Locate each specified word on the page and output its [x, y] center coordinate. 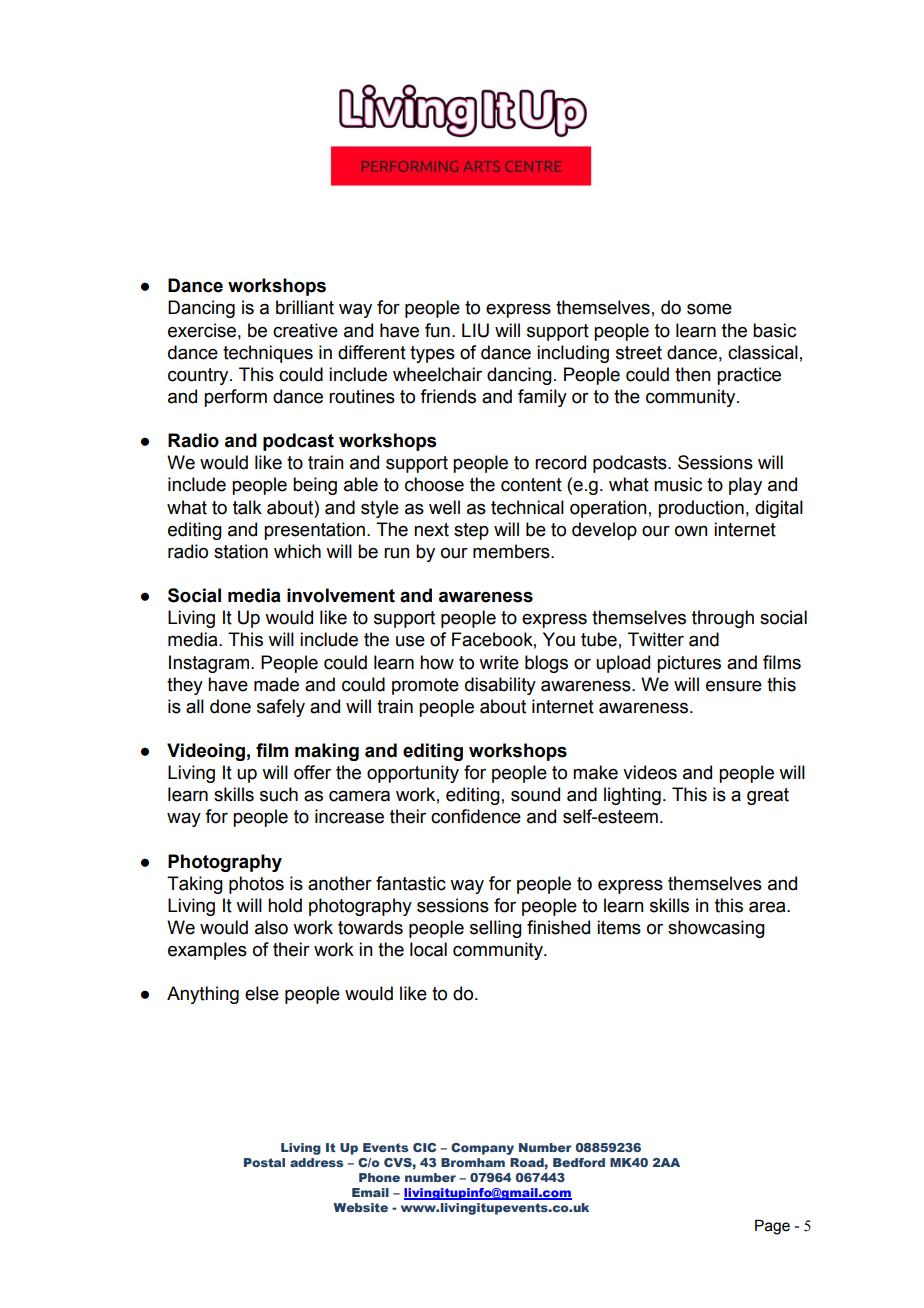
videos [650, 772]
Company [482, 1149]
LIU [475, 330]
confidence [476, 816]
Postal [264, 1162]
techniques [268, 354]
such [279, 794]
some [709, 309]
